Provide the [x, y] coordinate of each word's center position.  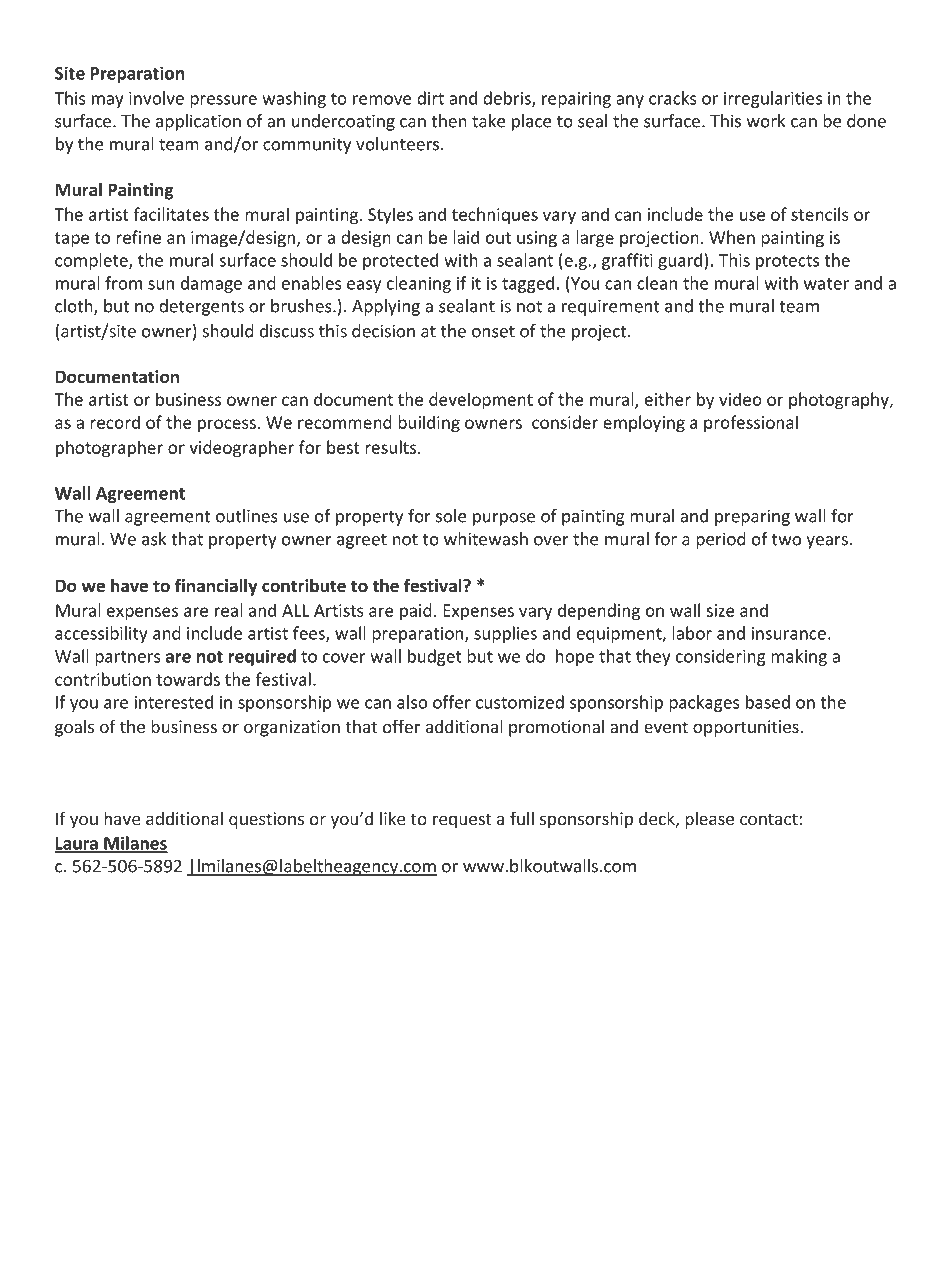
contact [770, 819]
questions [266, 820]
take [488, 121]
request [462, 821]
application [198, 122]
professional [751, 423]
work [766, 121]
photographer [109, 449]
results [392, 447]
